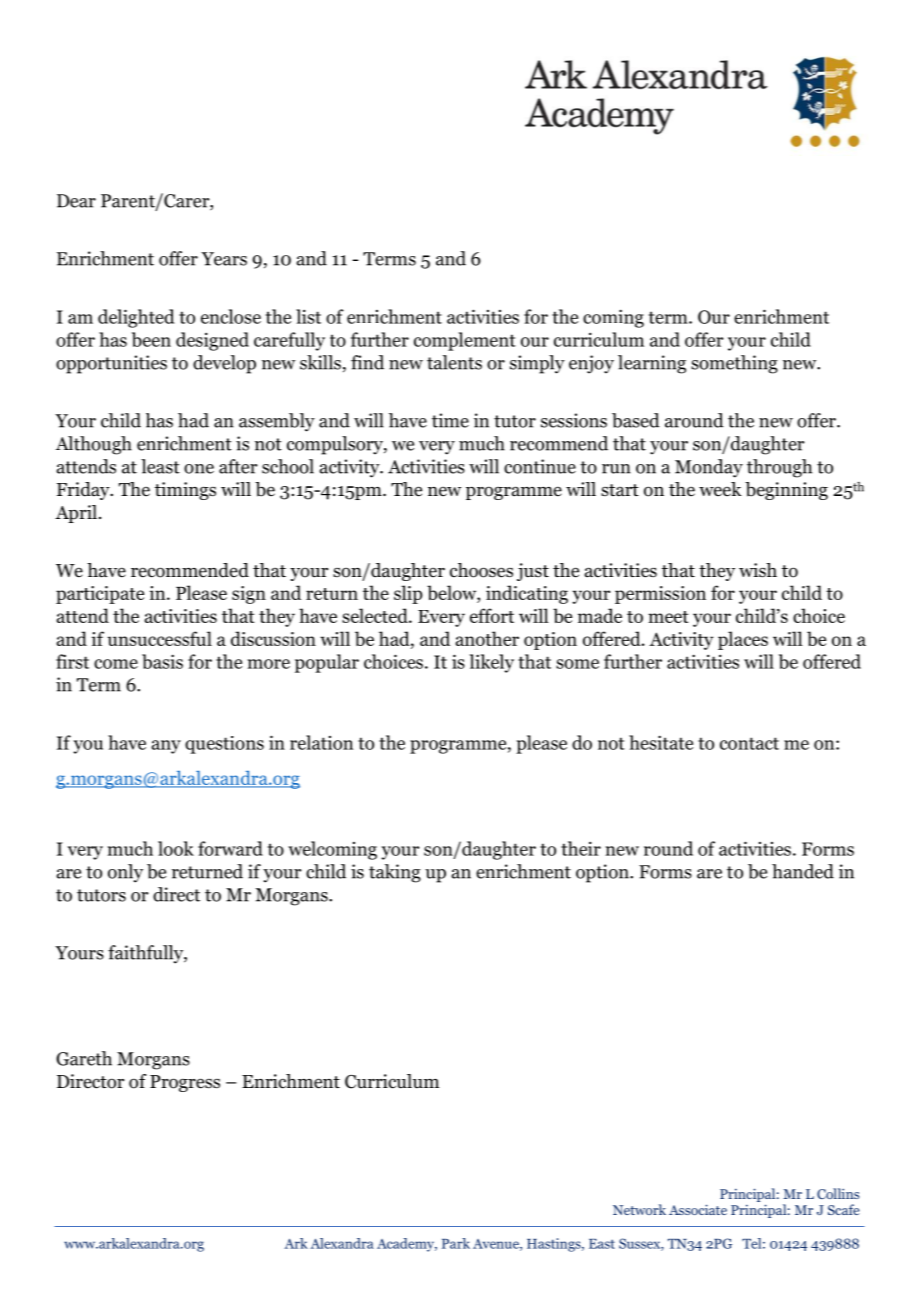 The image size is (924, 1308). I want to click on only, so click(125, 873).
